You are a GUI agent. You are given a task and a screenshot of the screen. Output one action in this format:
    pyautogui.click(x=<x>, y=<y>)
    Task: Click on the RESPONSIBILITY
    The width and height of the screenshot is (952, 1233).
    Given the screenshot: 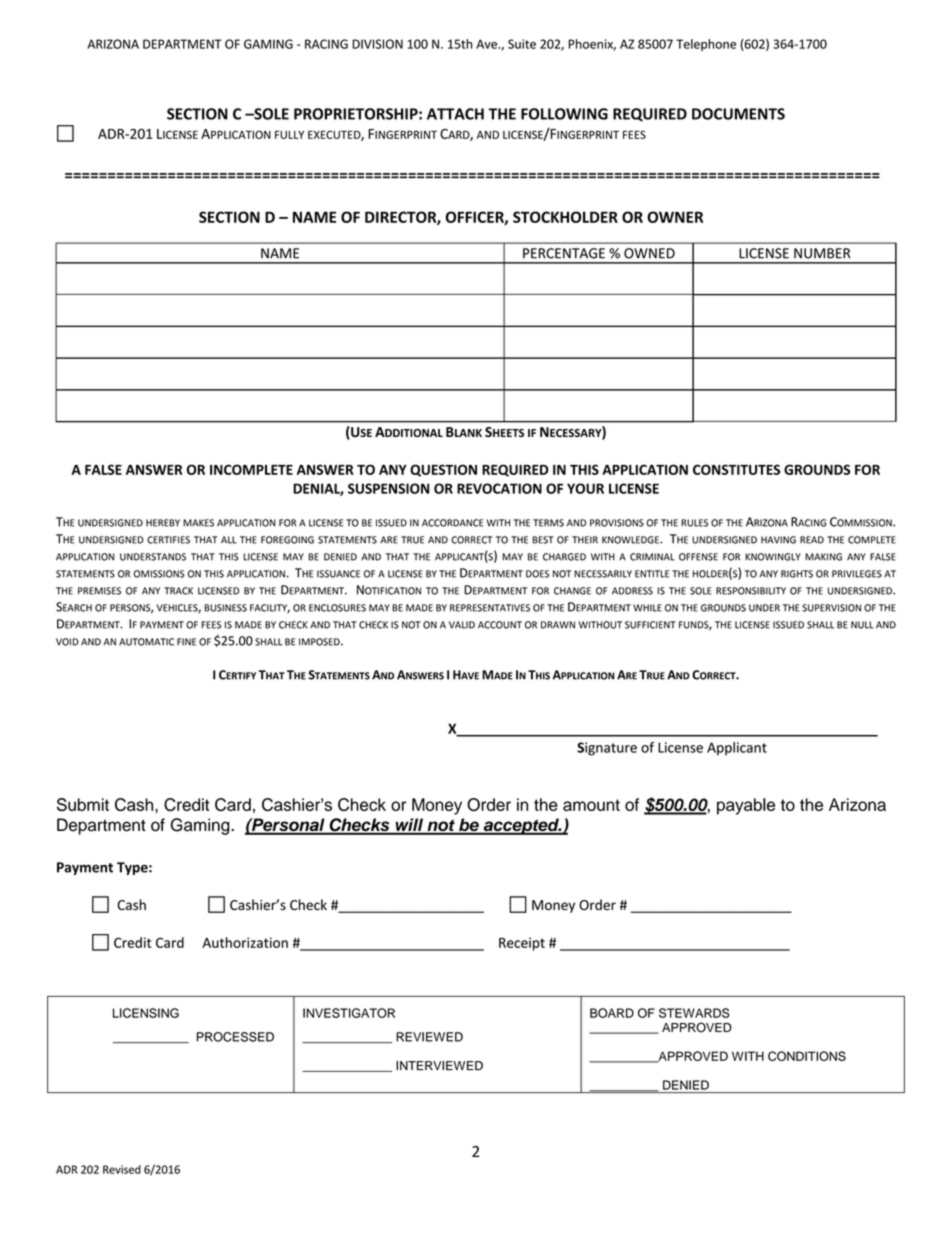 What is the action you would take?
    pyautogui.click(x=751, y=591)
